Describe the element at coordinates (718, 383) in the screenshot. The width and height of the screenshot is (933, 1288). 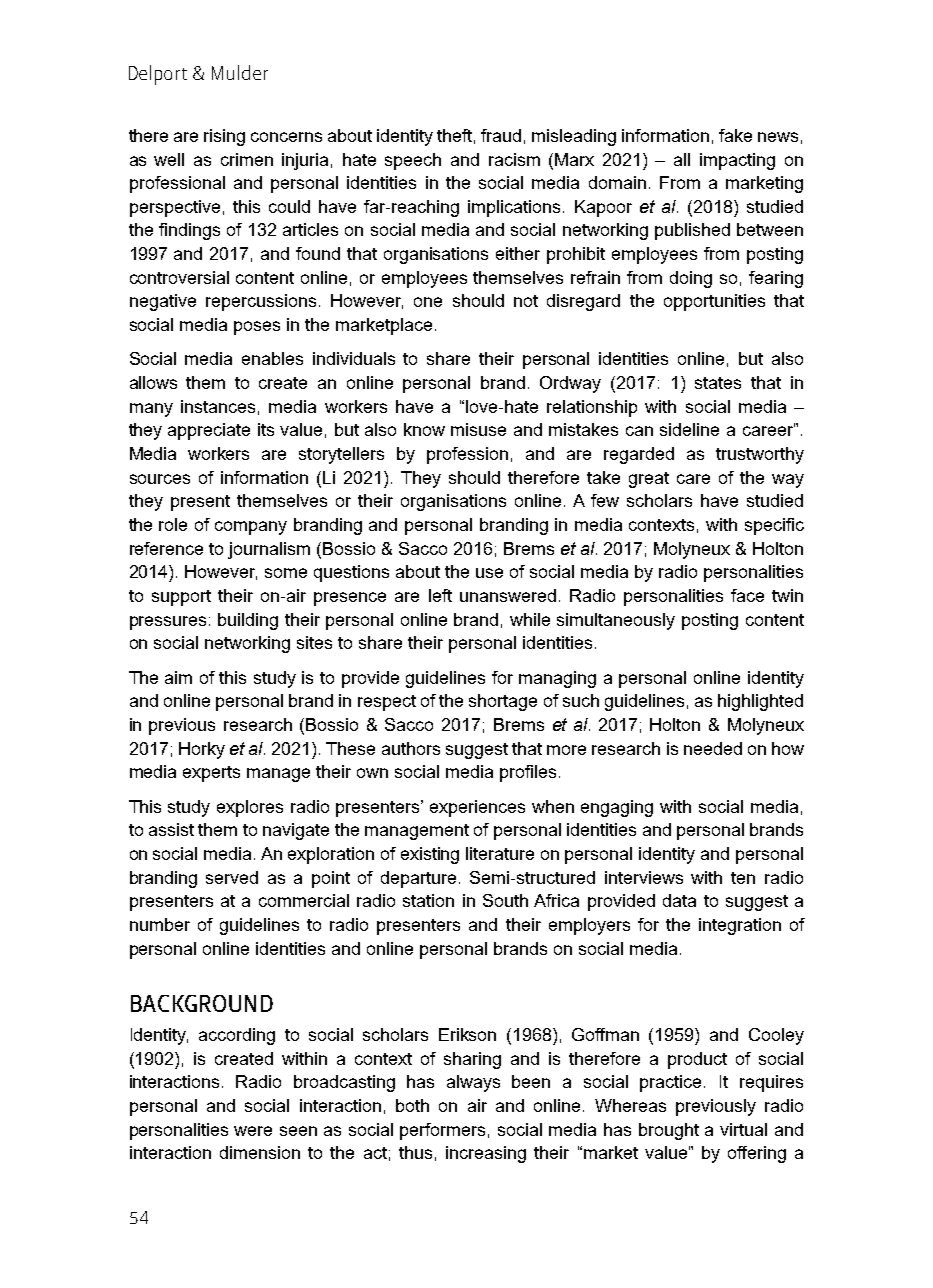
I see `states` at that location.
